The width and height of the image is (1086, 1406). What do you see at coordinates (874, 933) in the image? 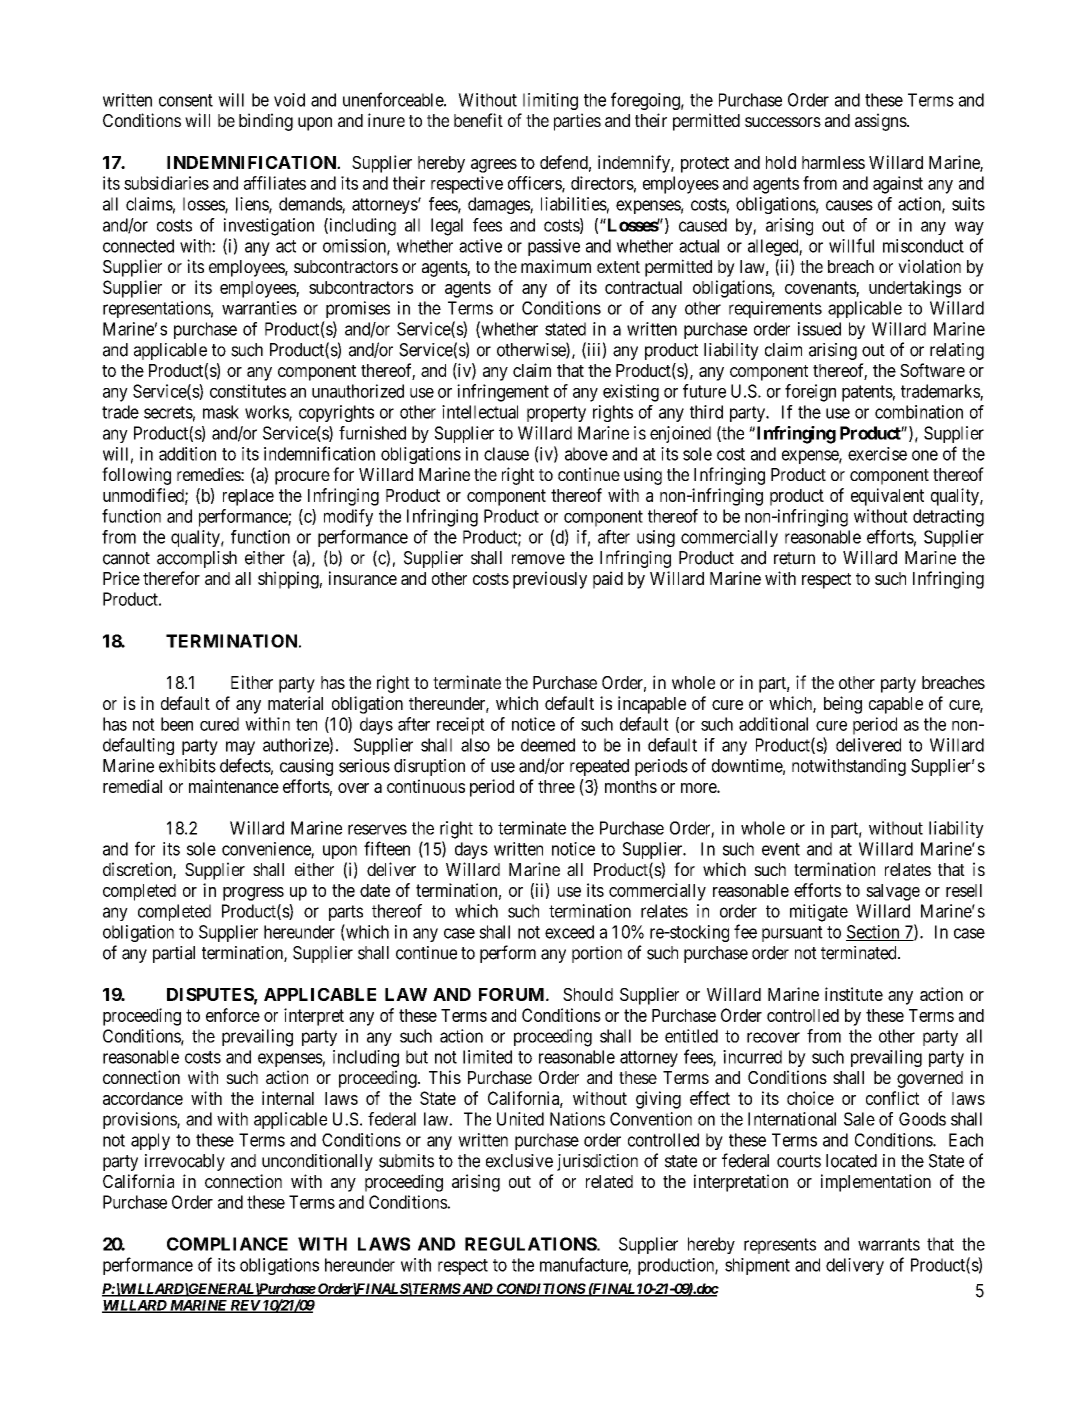
I see `Section` at bounding box center [874, 933].
